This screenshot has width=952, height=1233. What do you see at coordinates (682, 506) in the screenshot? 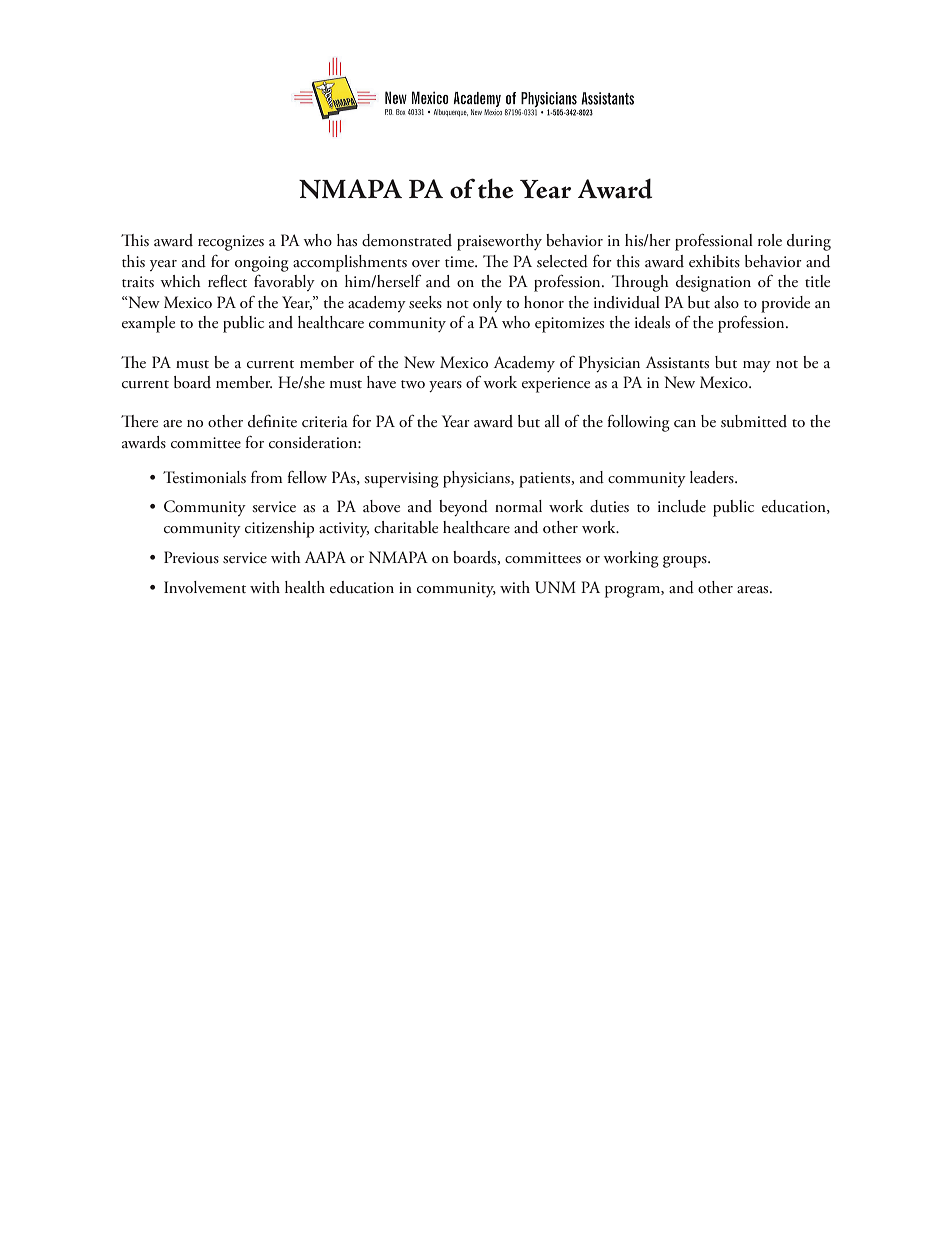
I see `include` at bounding box center [682, 506].
